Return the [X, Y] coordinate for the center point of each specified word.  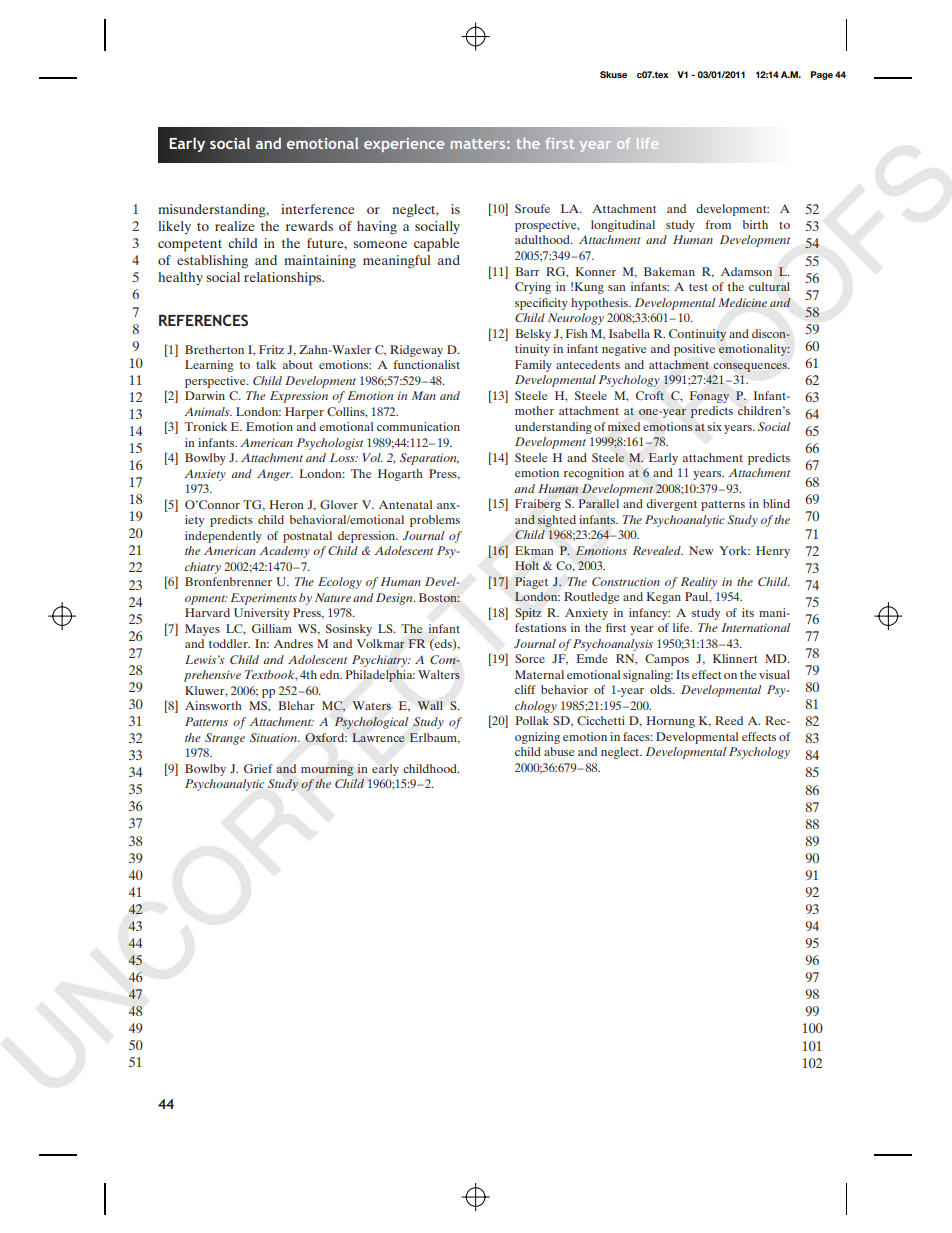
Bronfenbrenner [228, 581]
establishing [212, 262]
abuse [559, 751]
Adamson [746, 271]
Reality [699, 583]
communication [418, 426]
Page [822, 75]
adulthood [543, 239]
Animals [208, 411]
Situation [274, 737]
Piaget [531, 583]
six [714, 426]
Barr [527, 271]
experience [404, 145]
